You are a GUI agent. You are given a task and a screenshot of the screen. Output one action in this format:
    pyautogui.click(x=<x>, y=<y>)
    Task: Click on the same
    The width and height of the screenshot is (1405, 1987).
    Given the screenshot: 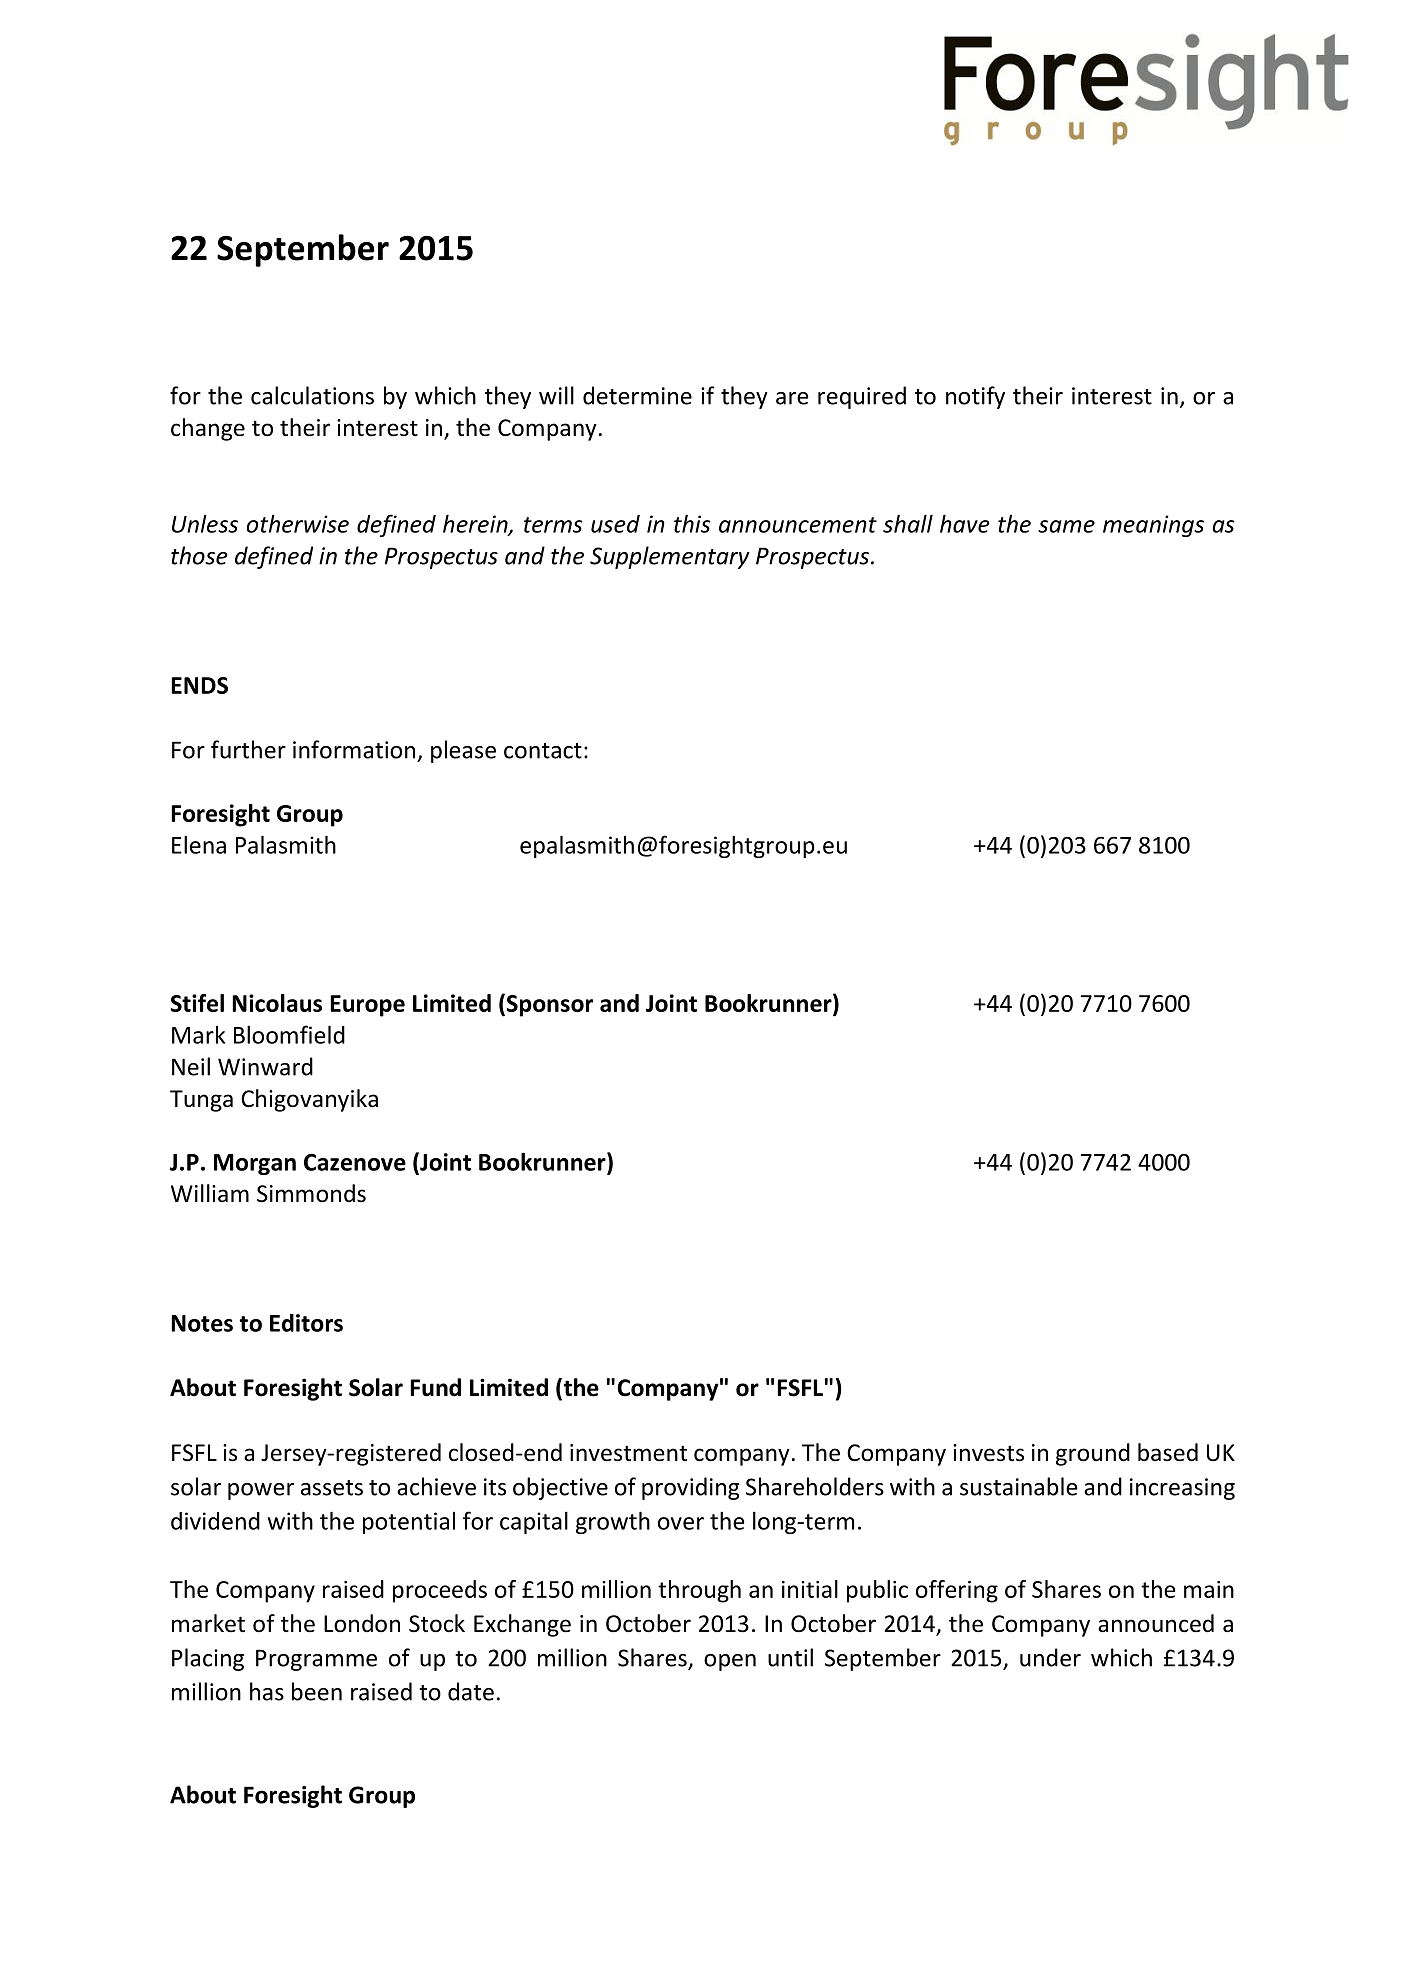 What is the action you would take?
    pyautogui.click(x=1066, y=526)
